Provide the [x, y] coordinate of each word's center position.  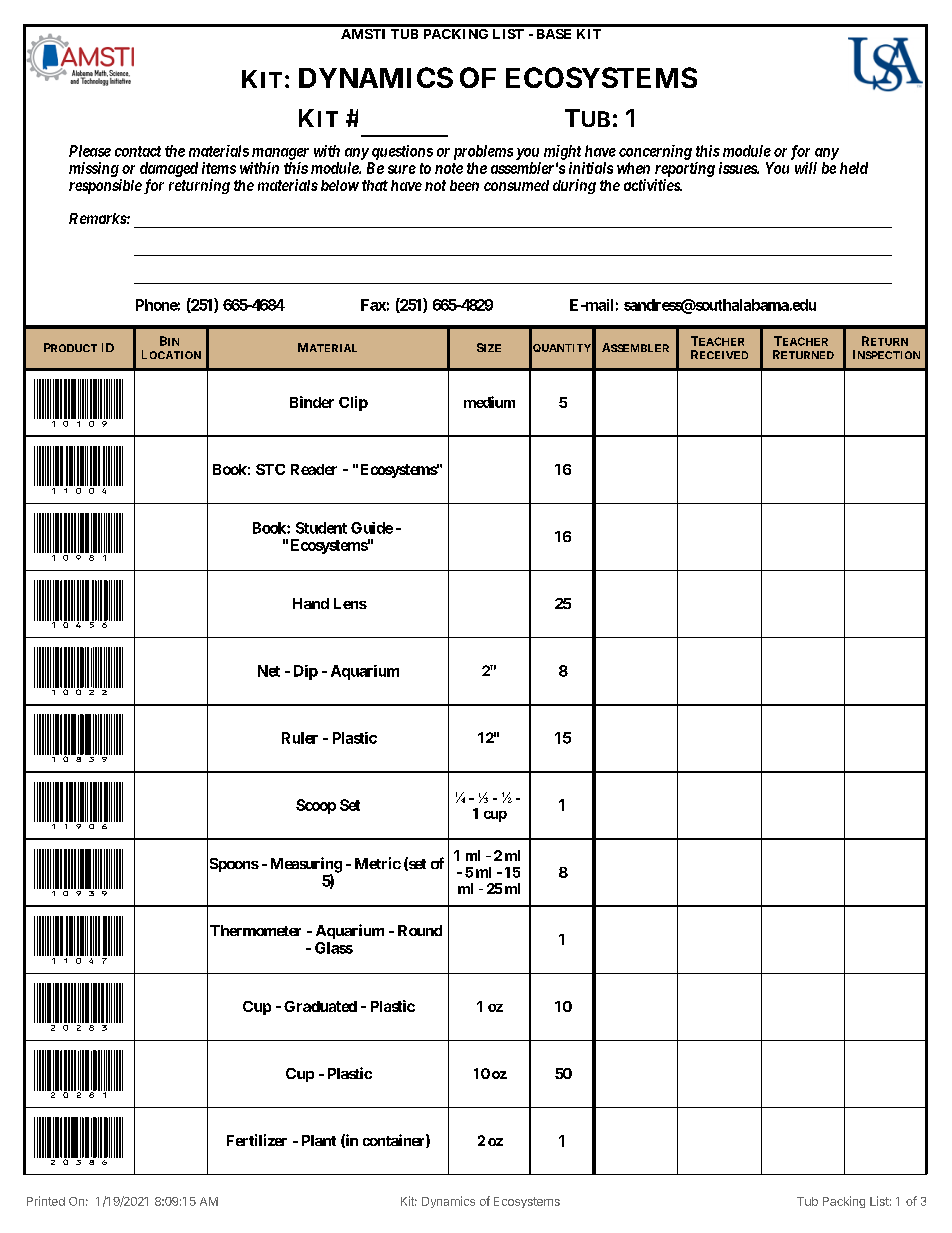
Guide [372, 528]
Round [420, 930]
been [464, 185]
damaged [169, 169]
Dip [306, 672]
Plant [319, 1140]
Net [269, 671]
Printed [46, 1201]
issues [738, 168]
